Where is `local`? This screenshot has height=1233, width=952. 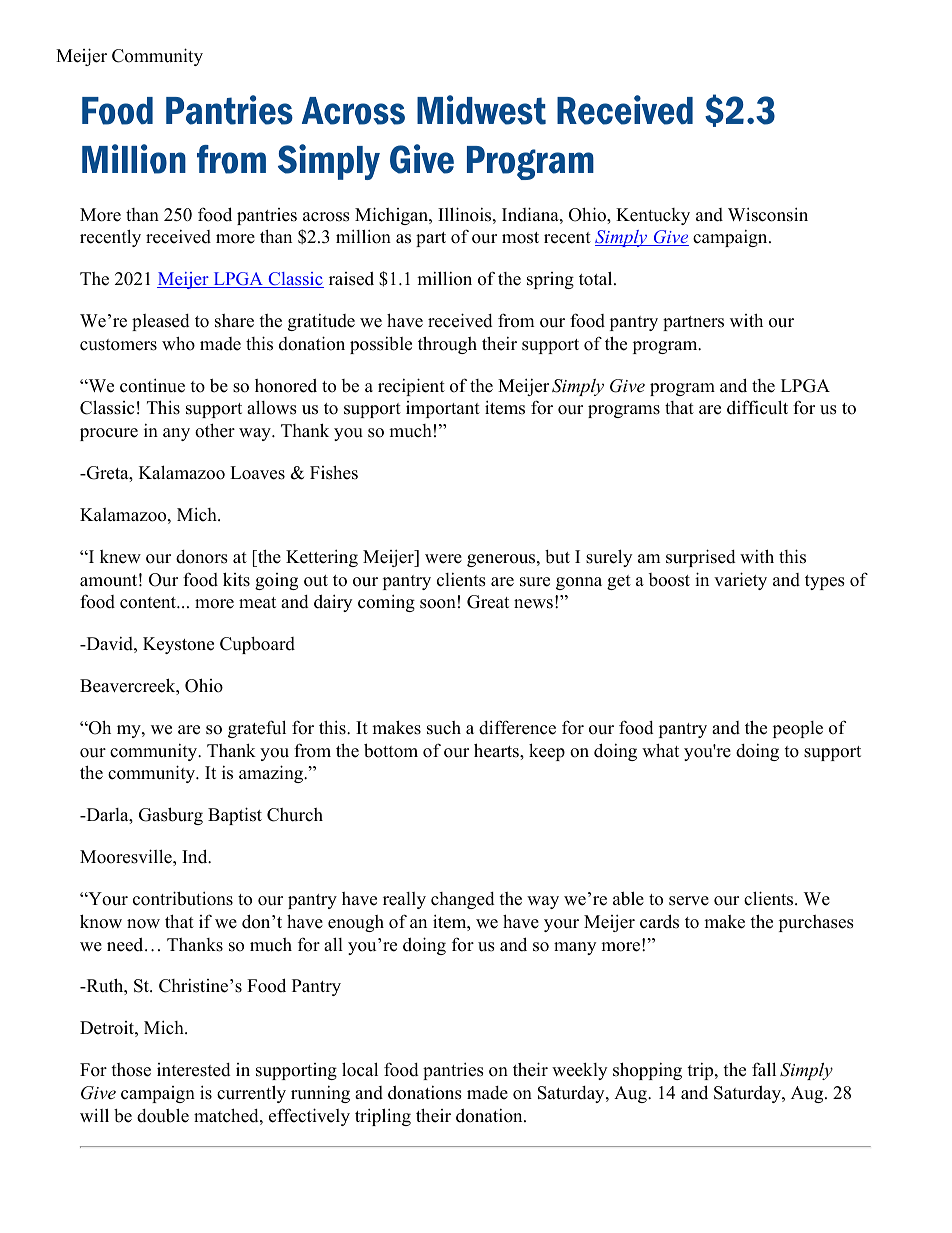
local is located at coordinates (360, 1069).
